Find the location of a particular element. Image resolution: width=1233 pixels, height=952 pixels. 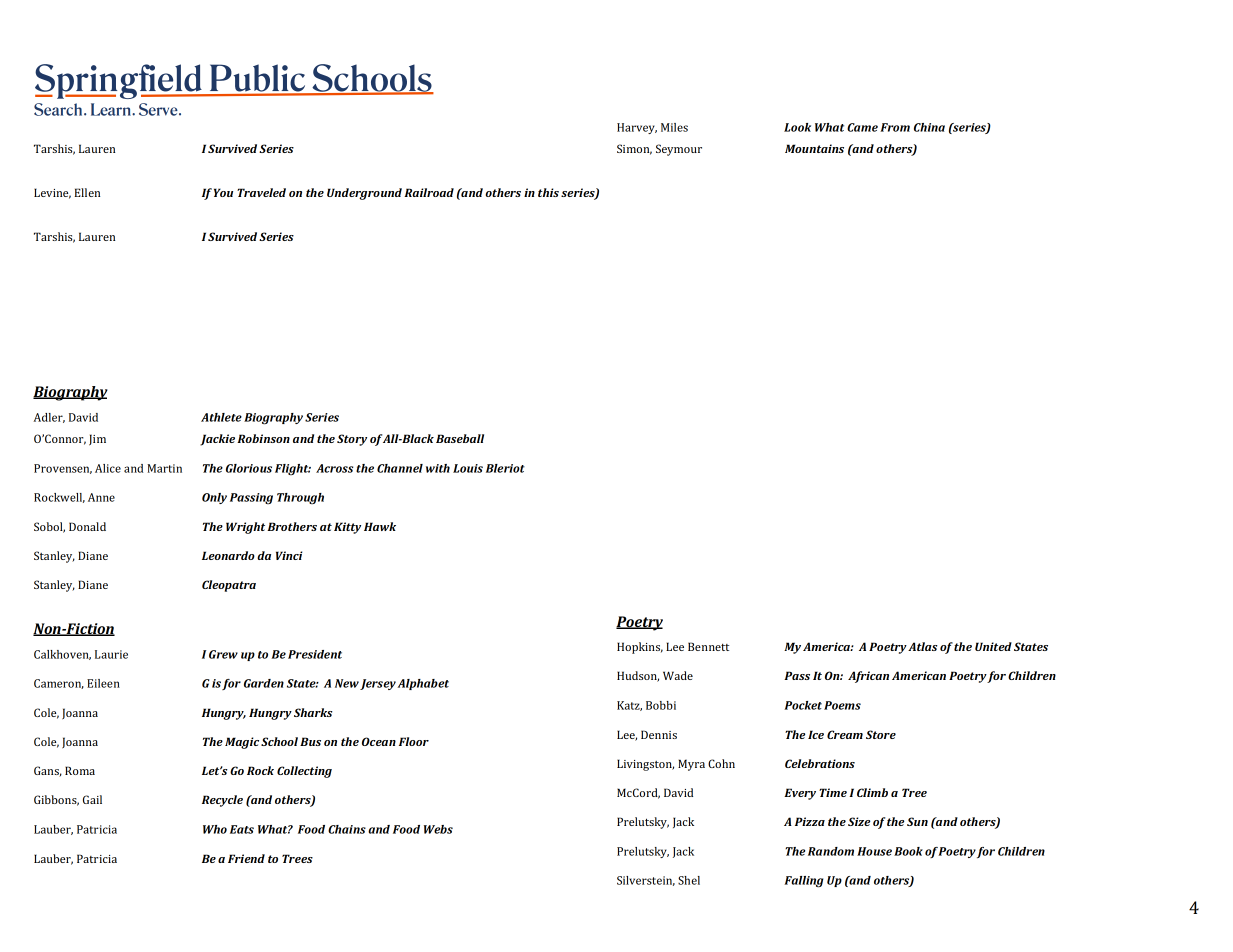

Baseball is located at coordinates (460, 438).
